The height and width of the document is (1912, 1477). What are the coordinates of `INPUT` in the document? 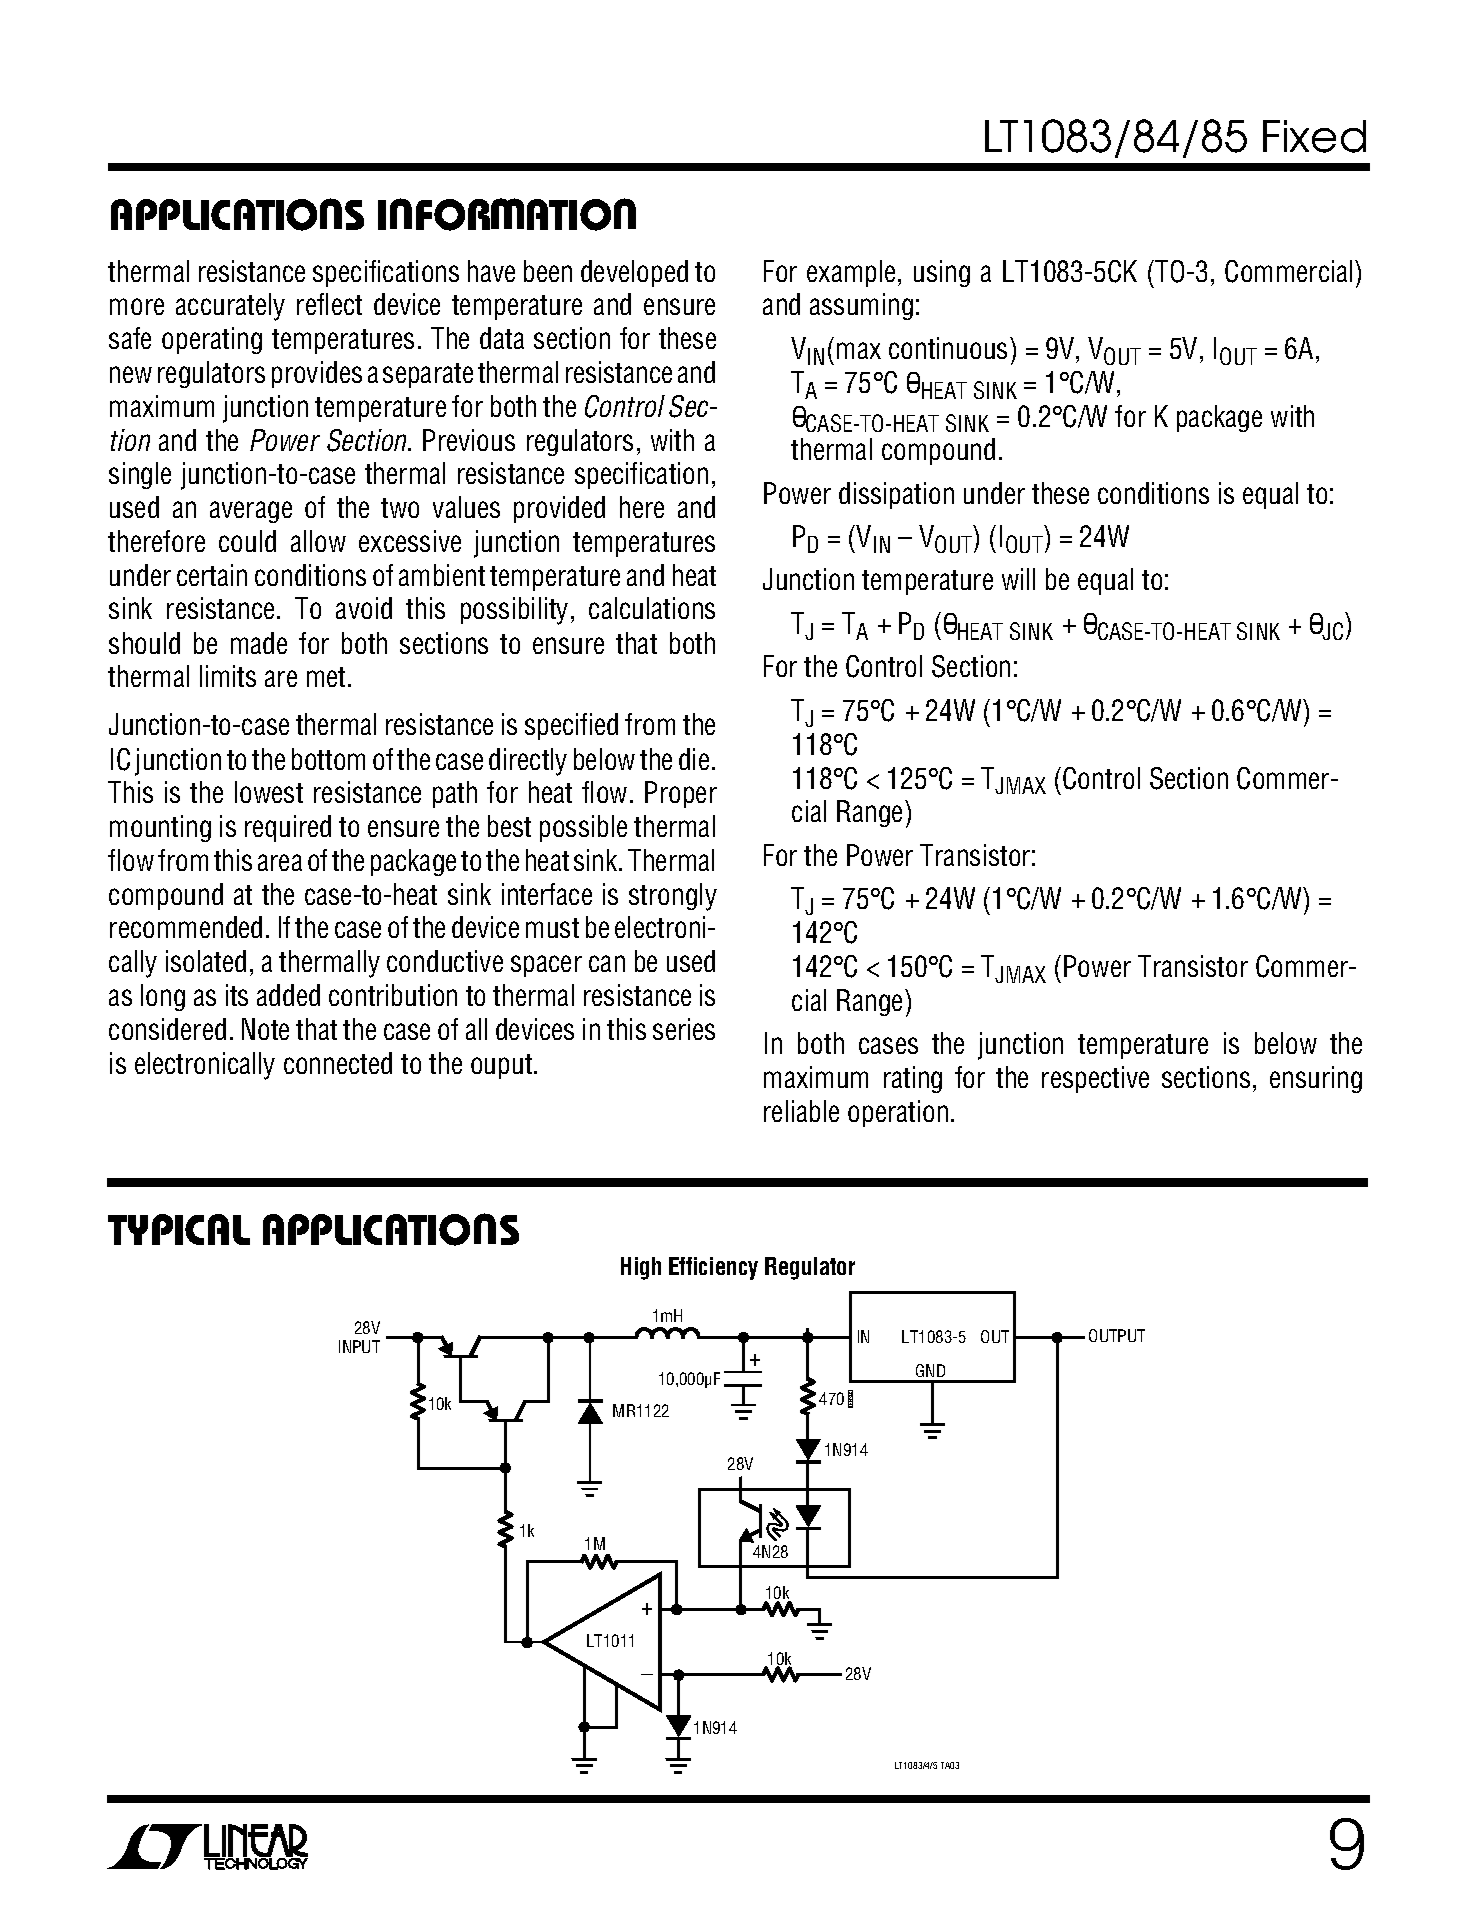 It's located at (359, 1346).
